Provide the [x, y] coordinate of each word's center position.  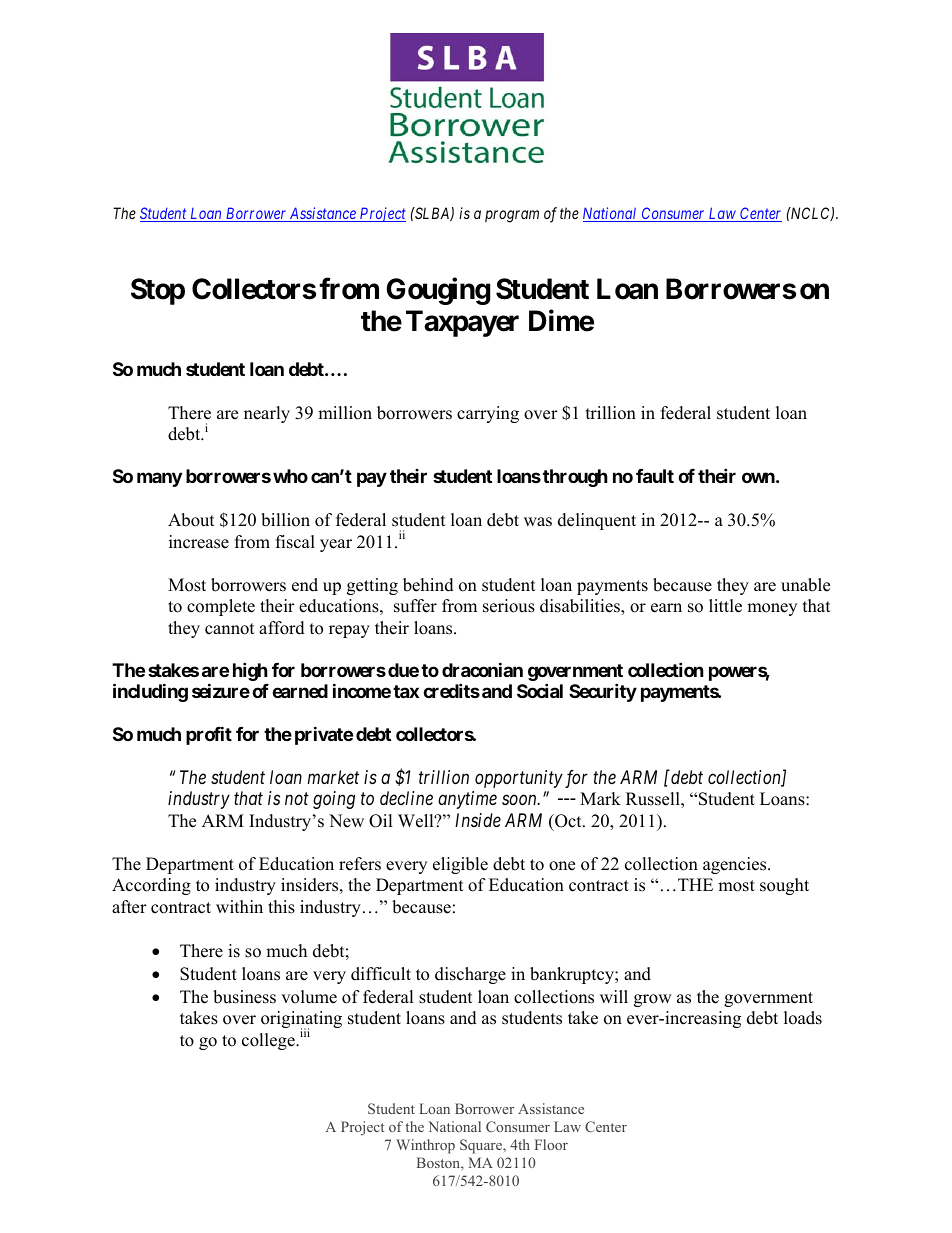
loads [803, 1018]
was [538, 522]
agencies [736, 865]
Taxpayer [462, 323]
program [512, 216]
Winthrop [425, 1146]
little [725, 606]
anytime [467, 800]
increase [199, 542]
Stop [158, 291]
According [151, 886]
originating [301, 1020]
